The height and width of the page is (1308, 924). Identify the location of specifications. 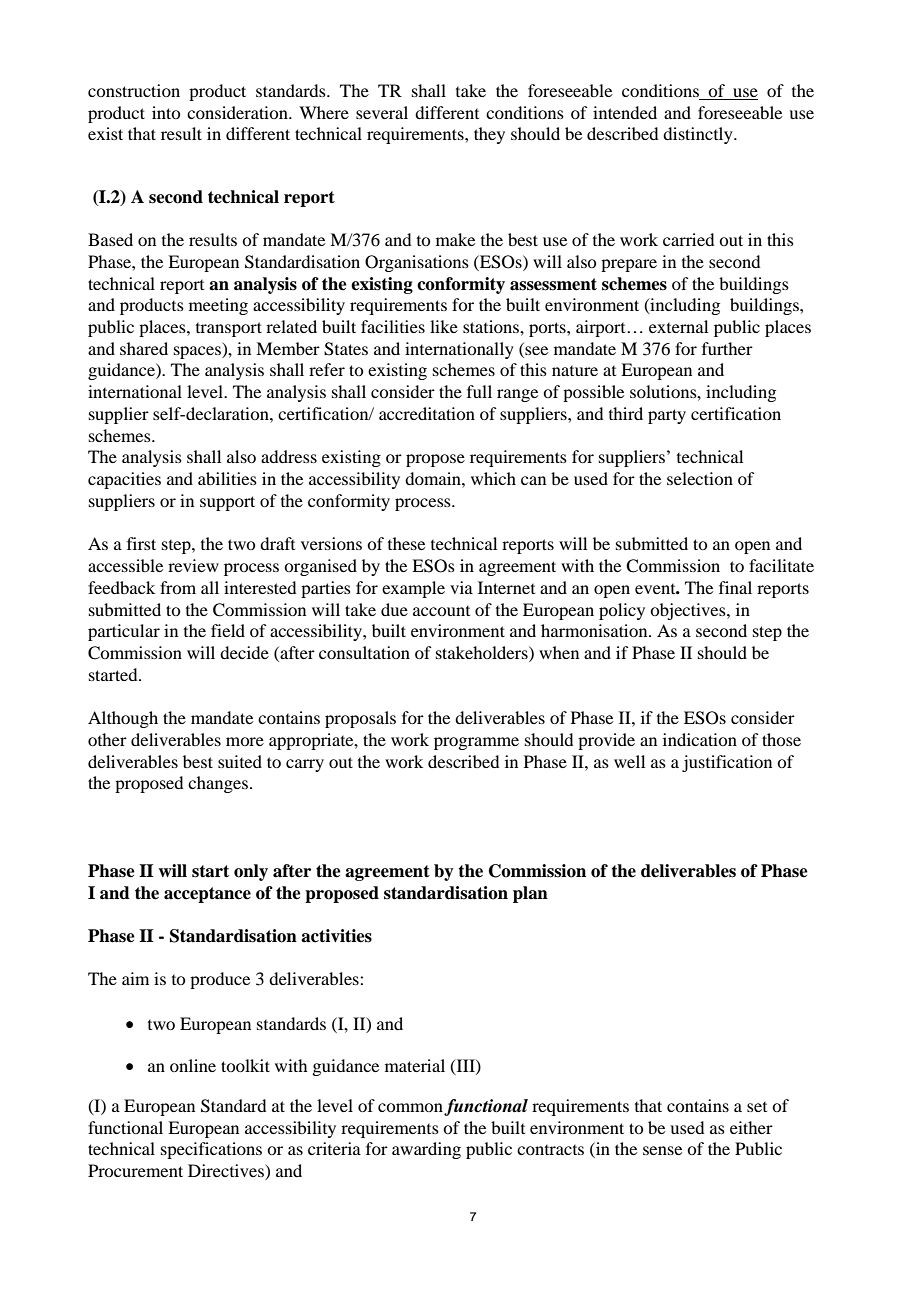
(211, 1150).
